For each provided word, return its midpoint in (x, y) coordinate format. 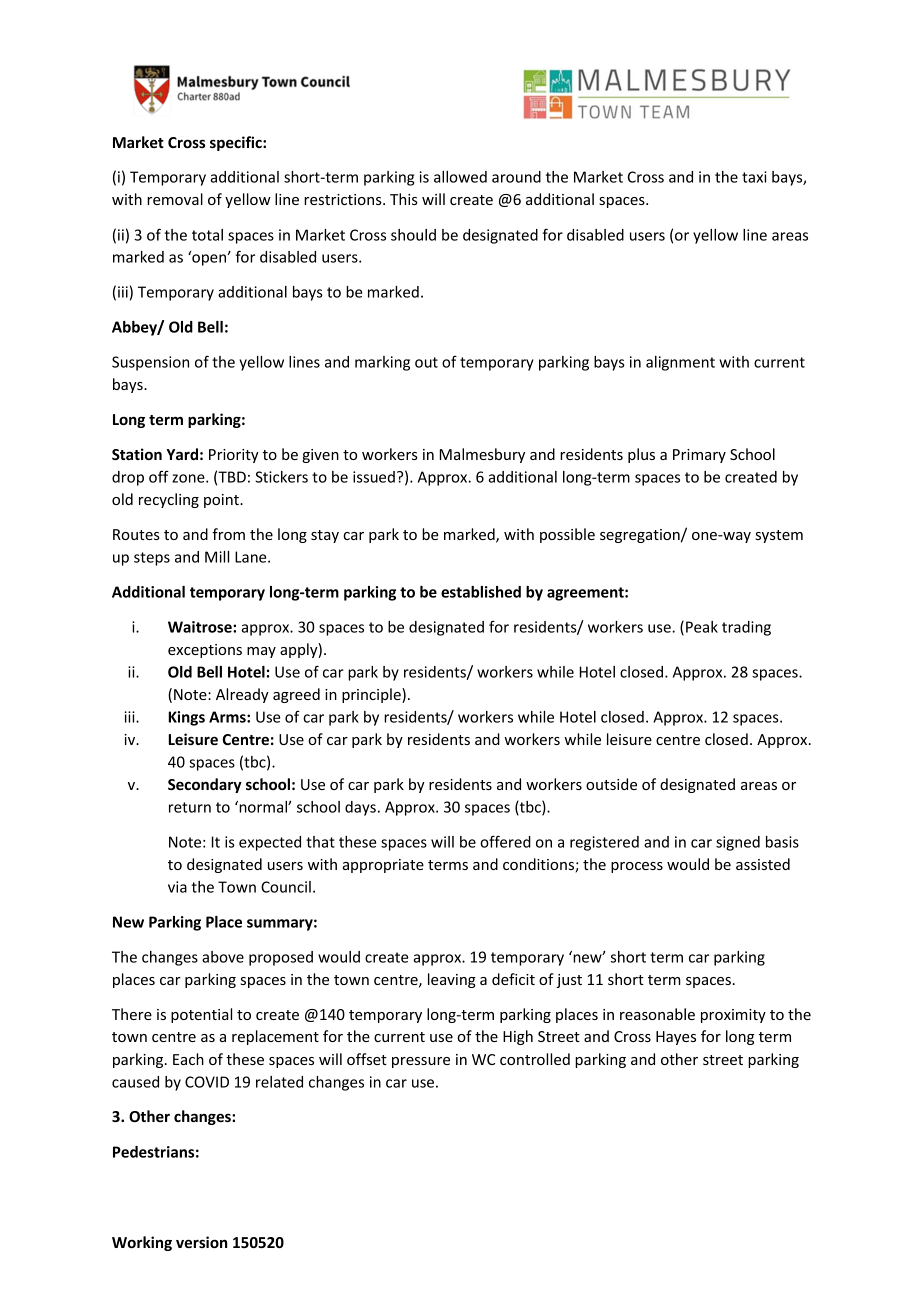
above (223, 957)
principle (372, 695)
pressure (421, 1062)
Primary (699, 456)
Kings (186, 718)
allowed (460, 177)
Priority (234, 456)
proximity (733, 1016)
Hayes (676, 1038)
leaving (452, 980)
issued (374, 477)
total (207, 235)
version (201, 1242)
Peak (702, 627)
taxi (754, 177)
